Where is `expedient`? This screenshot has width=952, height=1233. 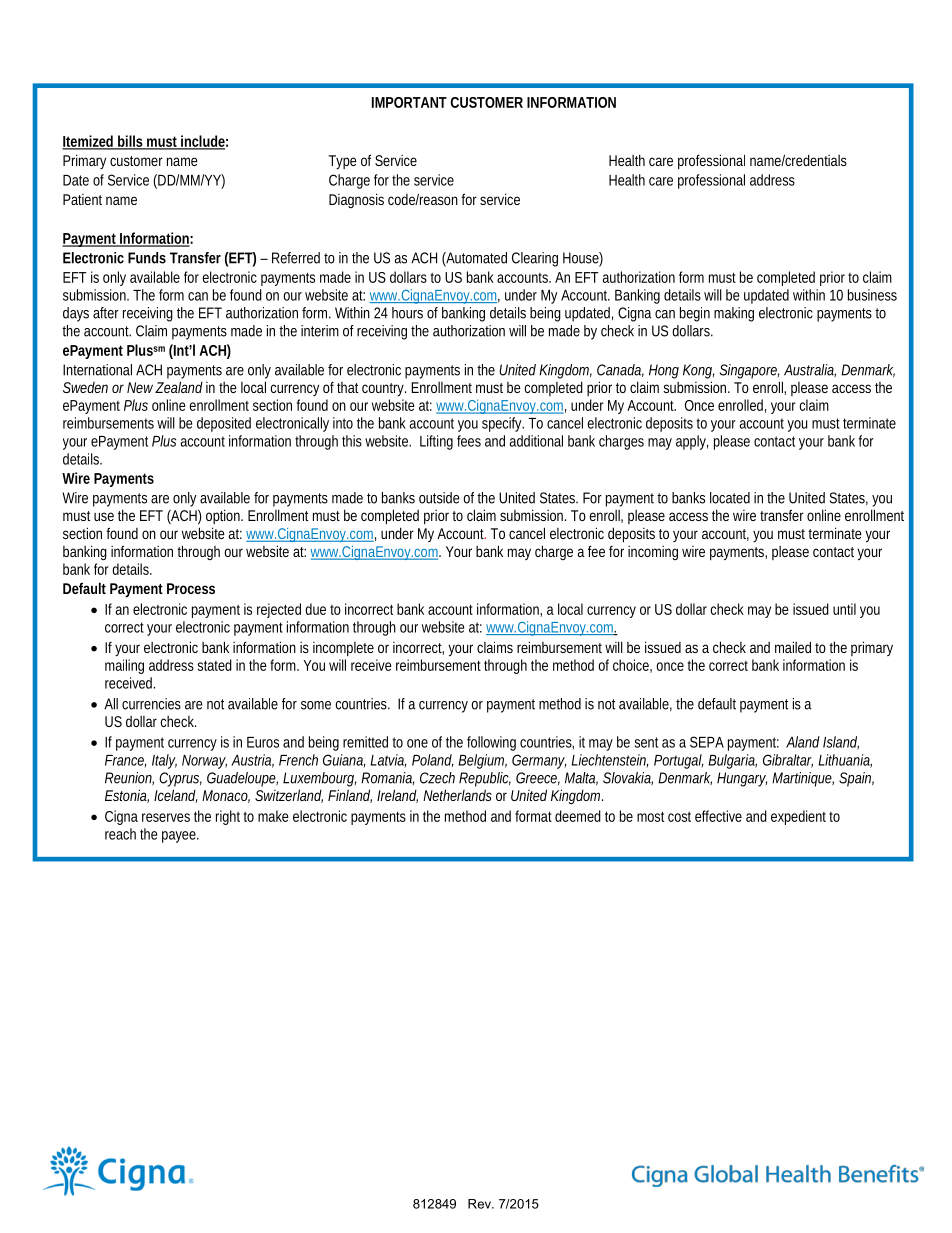
expedient is located at coordinates (798, 817).
